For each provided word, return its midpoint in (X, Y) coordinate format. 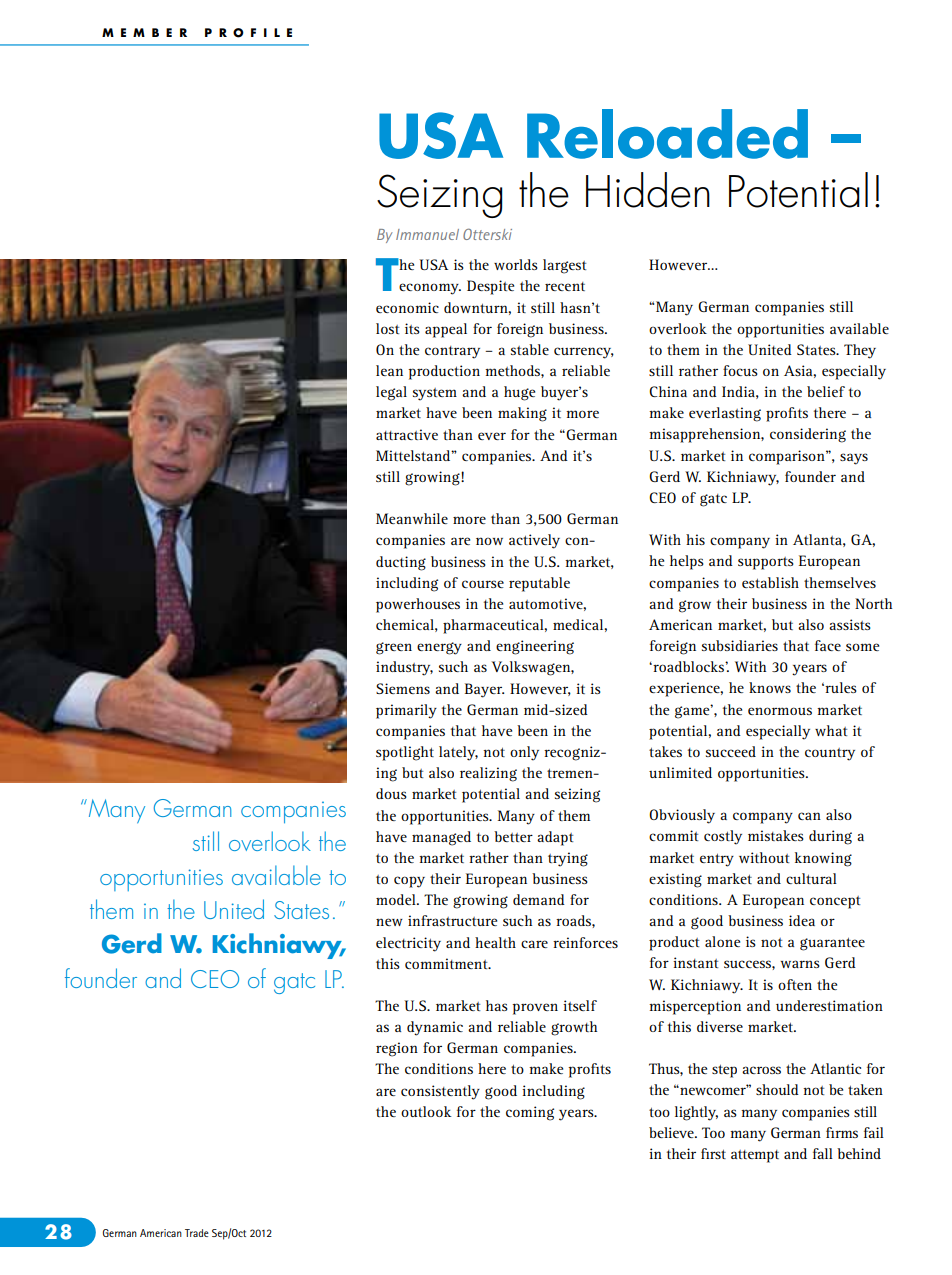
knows (770, 687)
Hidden (648, 190)
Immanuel (427, 234)
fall (823, 1153)
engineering (535, 647)
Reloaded (667, 134)
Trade (197, 1233)
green (394, 648)
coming (530, 1113)
